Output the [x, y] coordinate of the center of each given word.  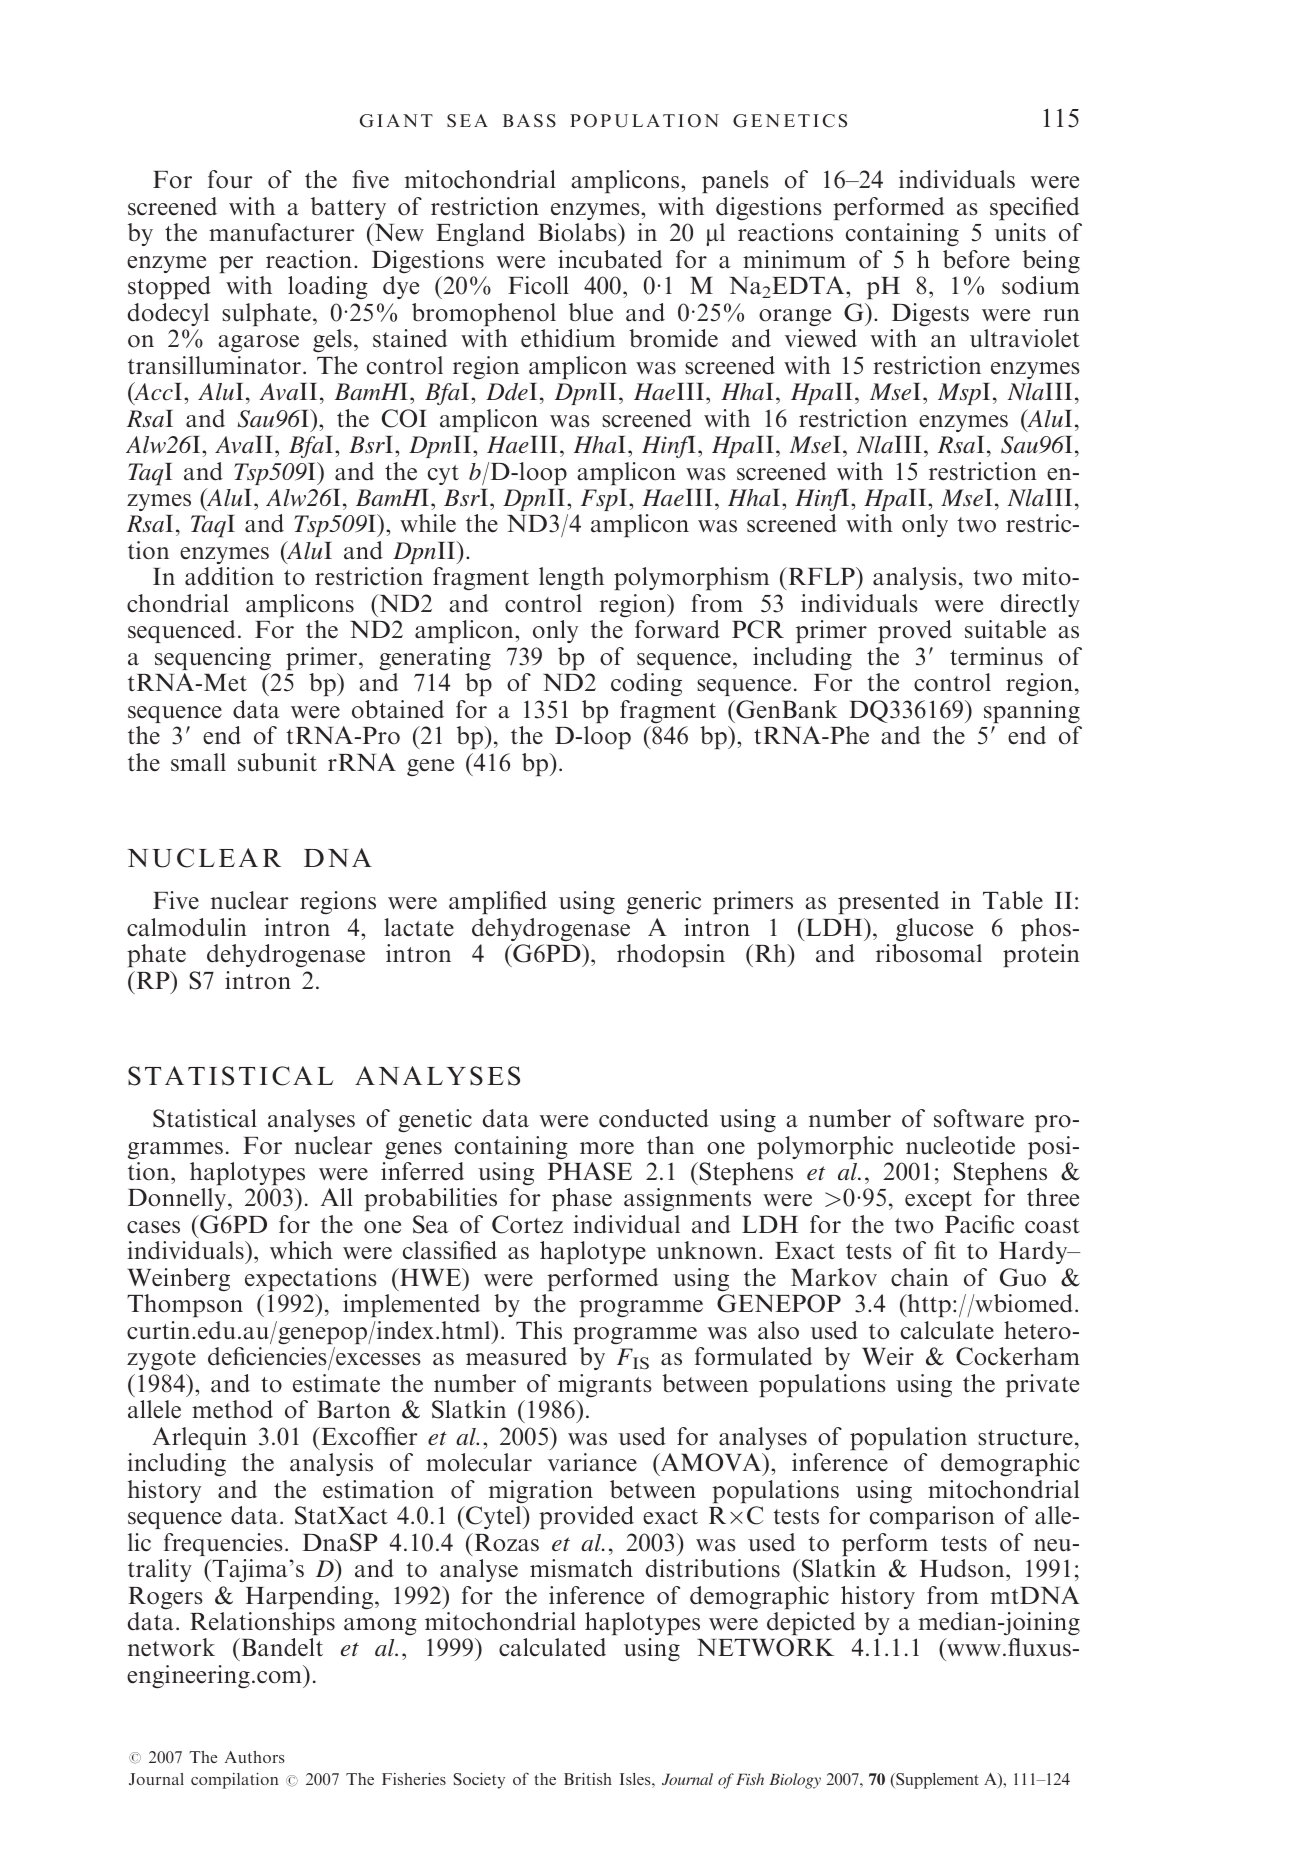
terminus [996, 656]
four [230, 179]
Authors [254, 1757]
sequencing [213, 658]
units [1020, 232]
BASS [529, 121]
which [301, 1250]
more [607, 1148]
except [938, 1201]
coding [646, 684]
